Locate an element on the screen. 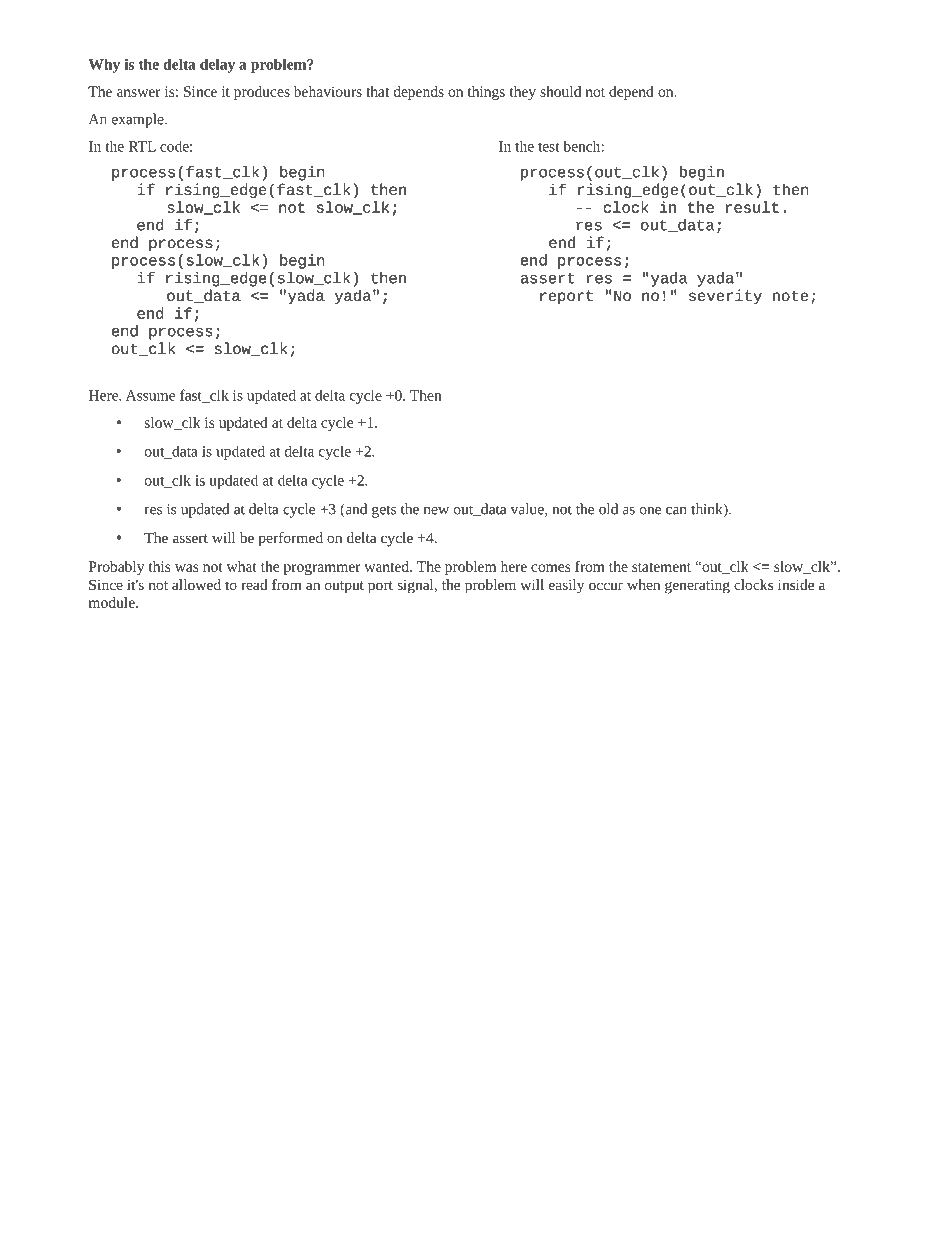 The height and width of the screenshot is (1233, 952). allowed is located at coordinates (196, 584).
